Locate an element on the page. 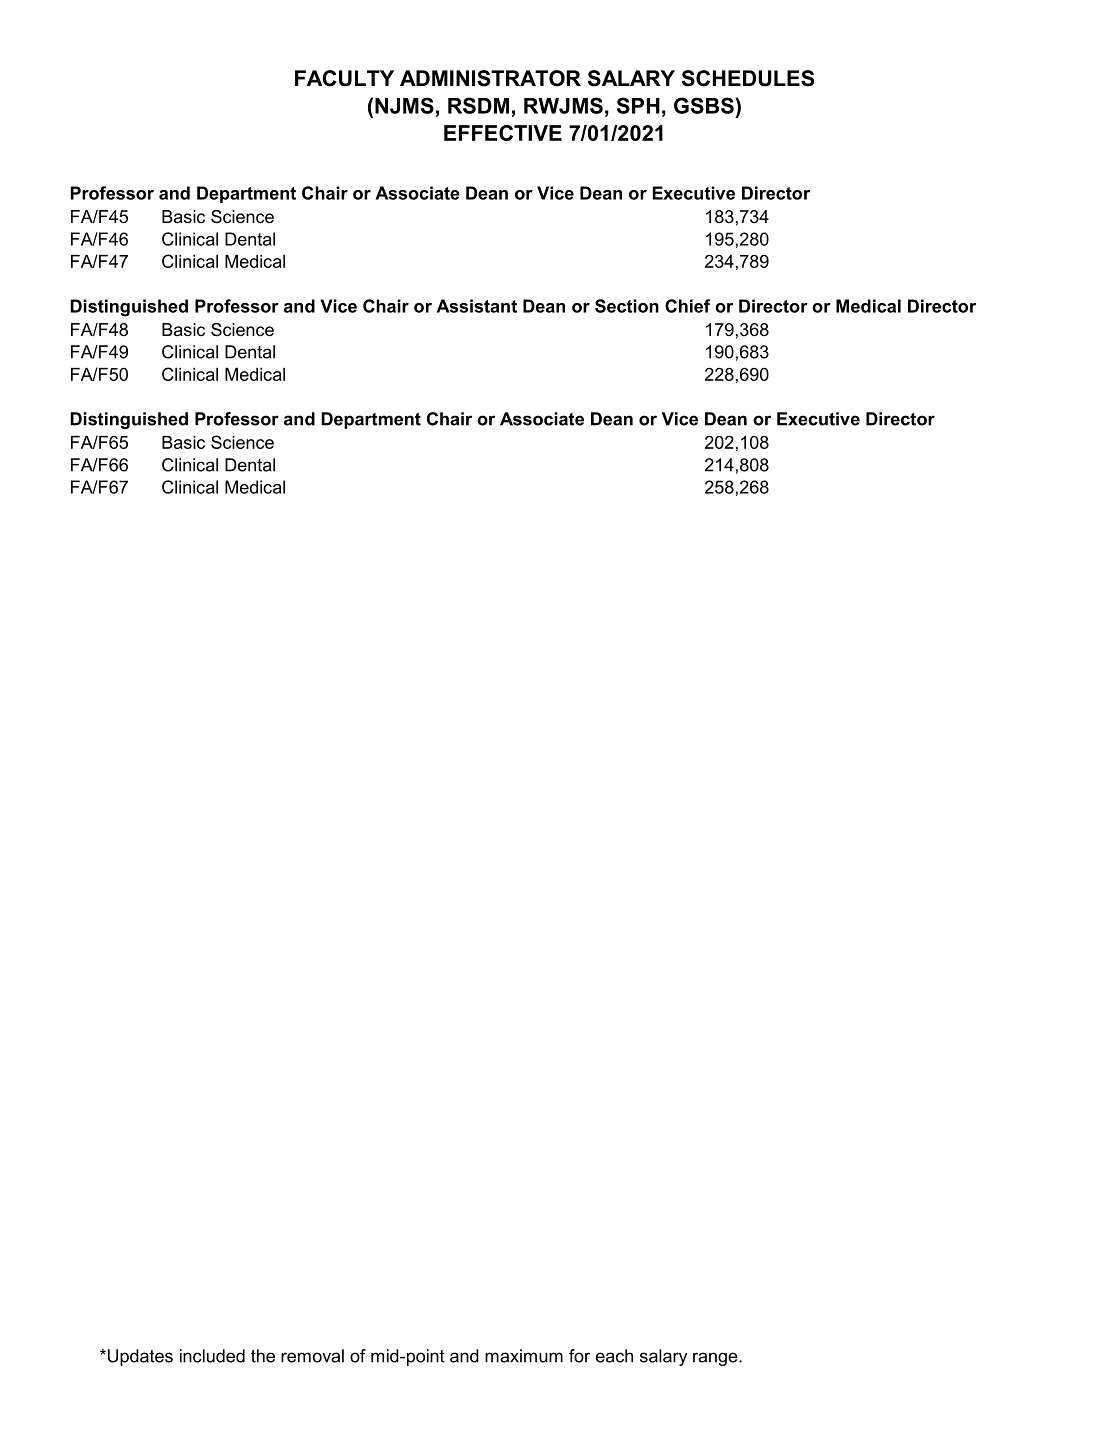 This image has height=1435, width=1109. SPH is located at coordinates (638, 105).
